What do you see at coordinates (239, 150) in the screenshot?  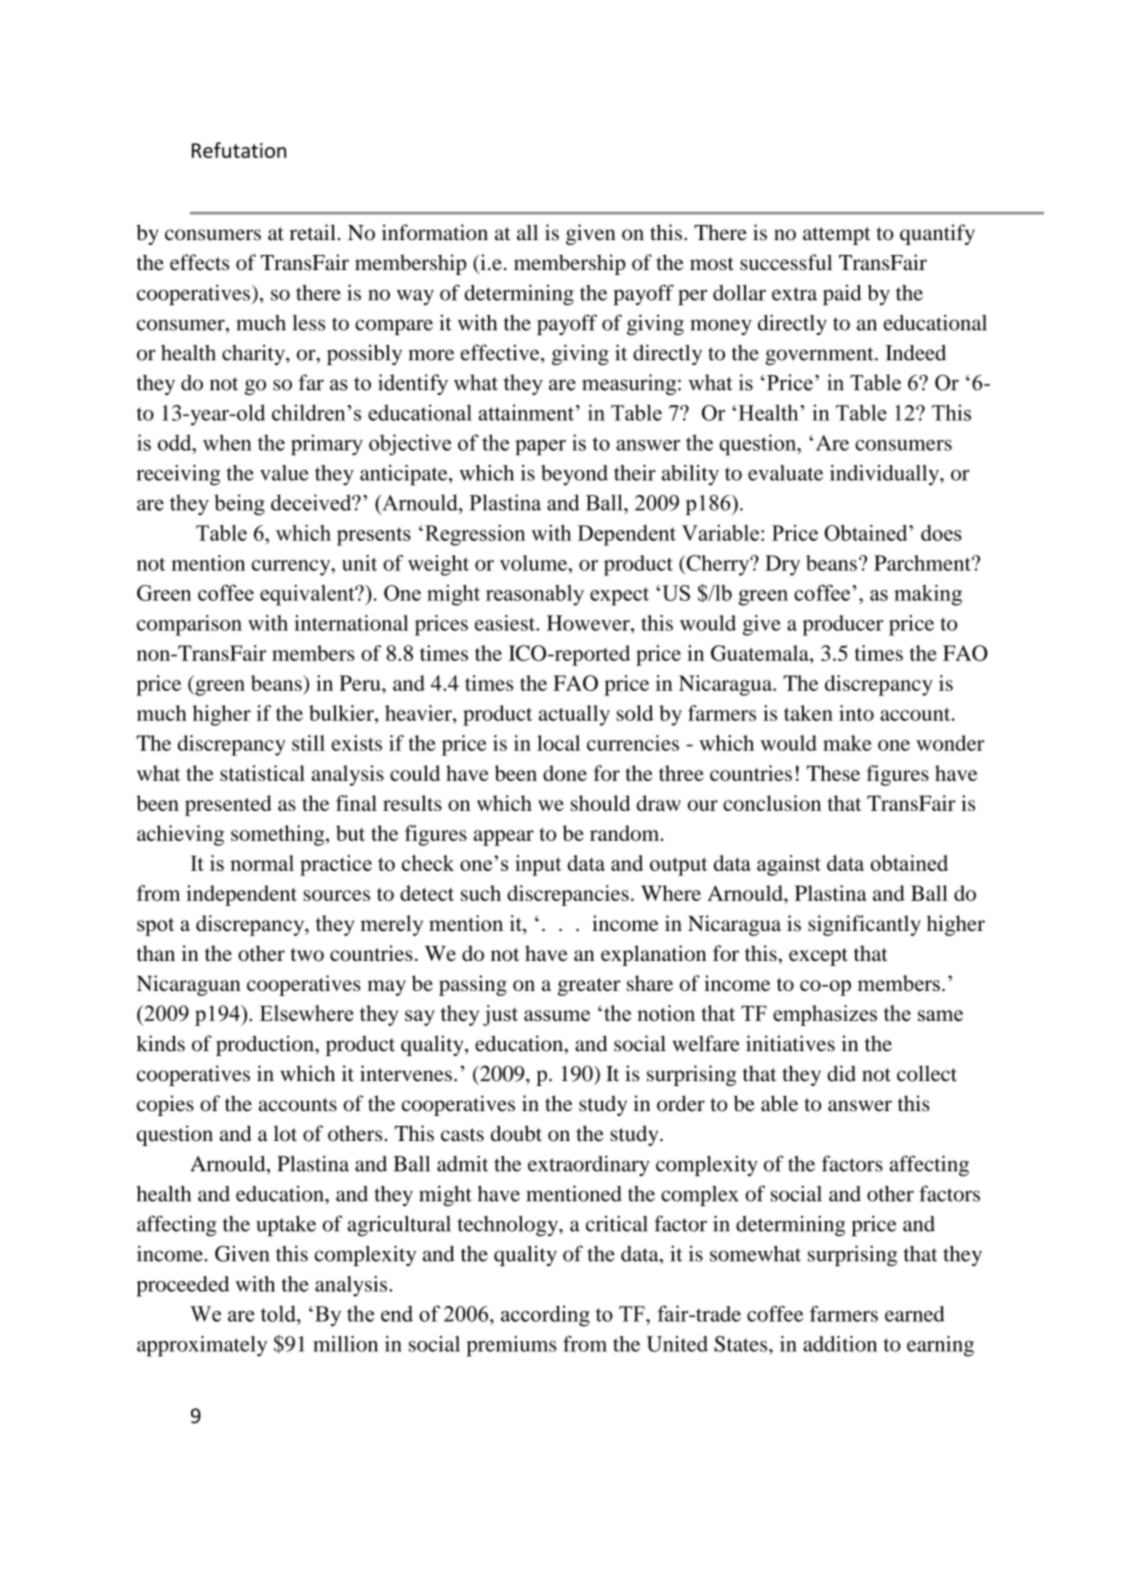 I see `Refutation` at bounding box center [239, 150].
